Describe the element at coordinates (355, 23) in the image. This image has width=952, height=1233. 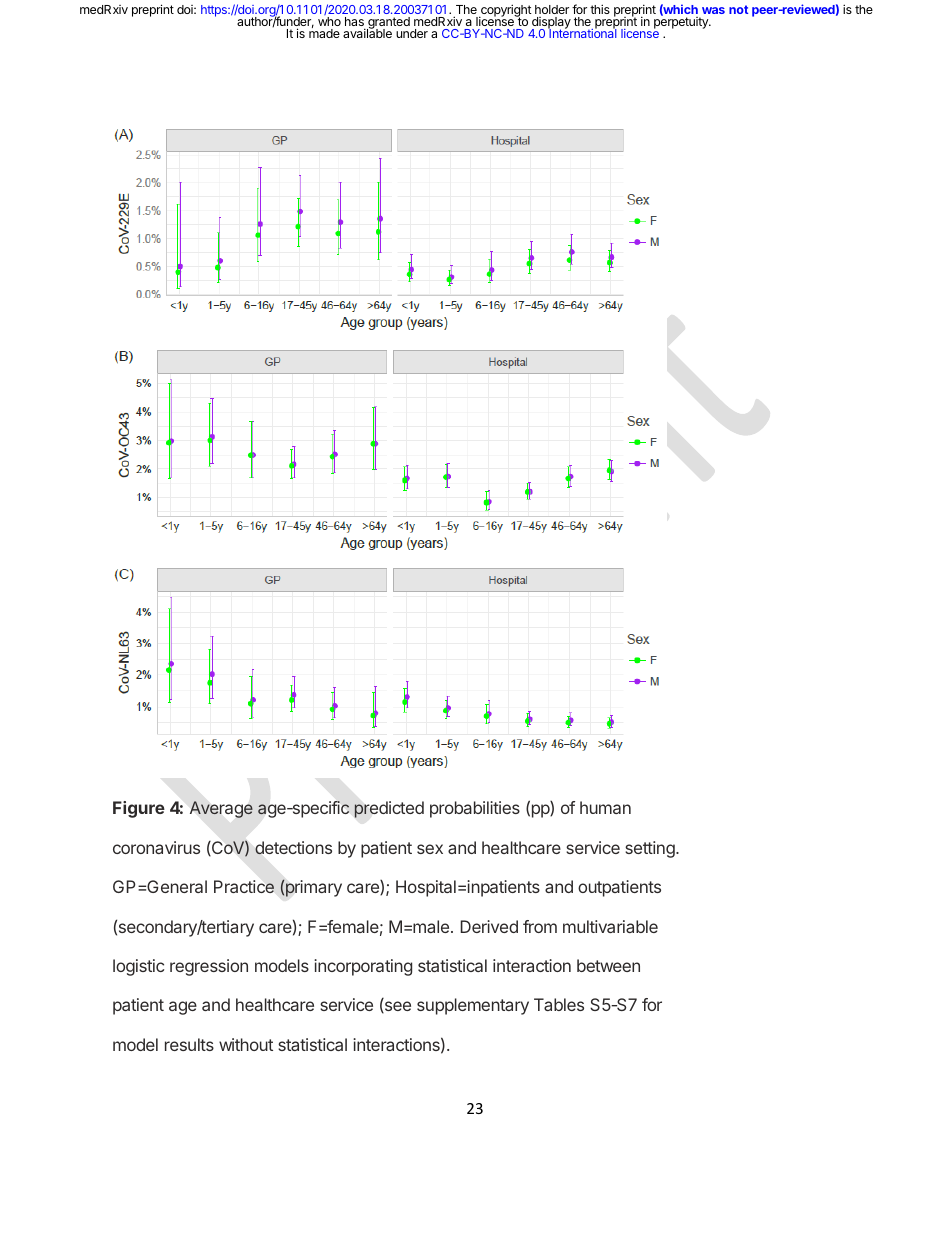
I see `has` at that location.
